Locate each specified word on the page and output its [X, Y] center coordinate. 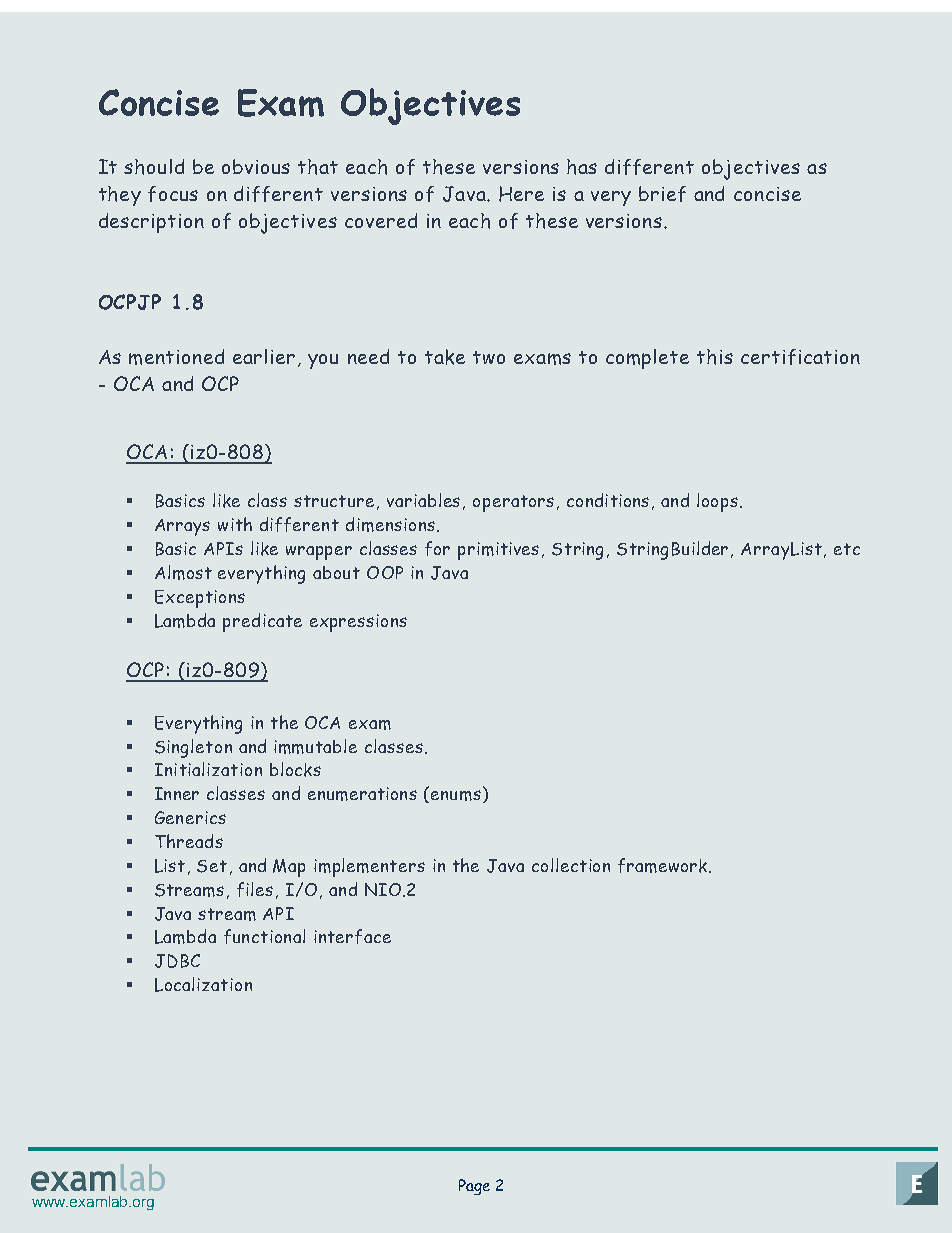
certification [800, 357]
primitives [498, 551]
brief [662, 194]
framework [664, 865]
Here [521, 194]
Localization [203, 984]
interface [352, 936]
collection [571, 865]
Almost [183, 572]
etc [847, 549]
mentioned [176, 357]
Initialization [208, 769]
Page [474, 1187]
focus [173, 194]
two [489, 357]
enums [456, 795]
